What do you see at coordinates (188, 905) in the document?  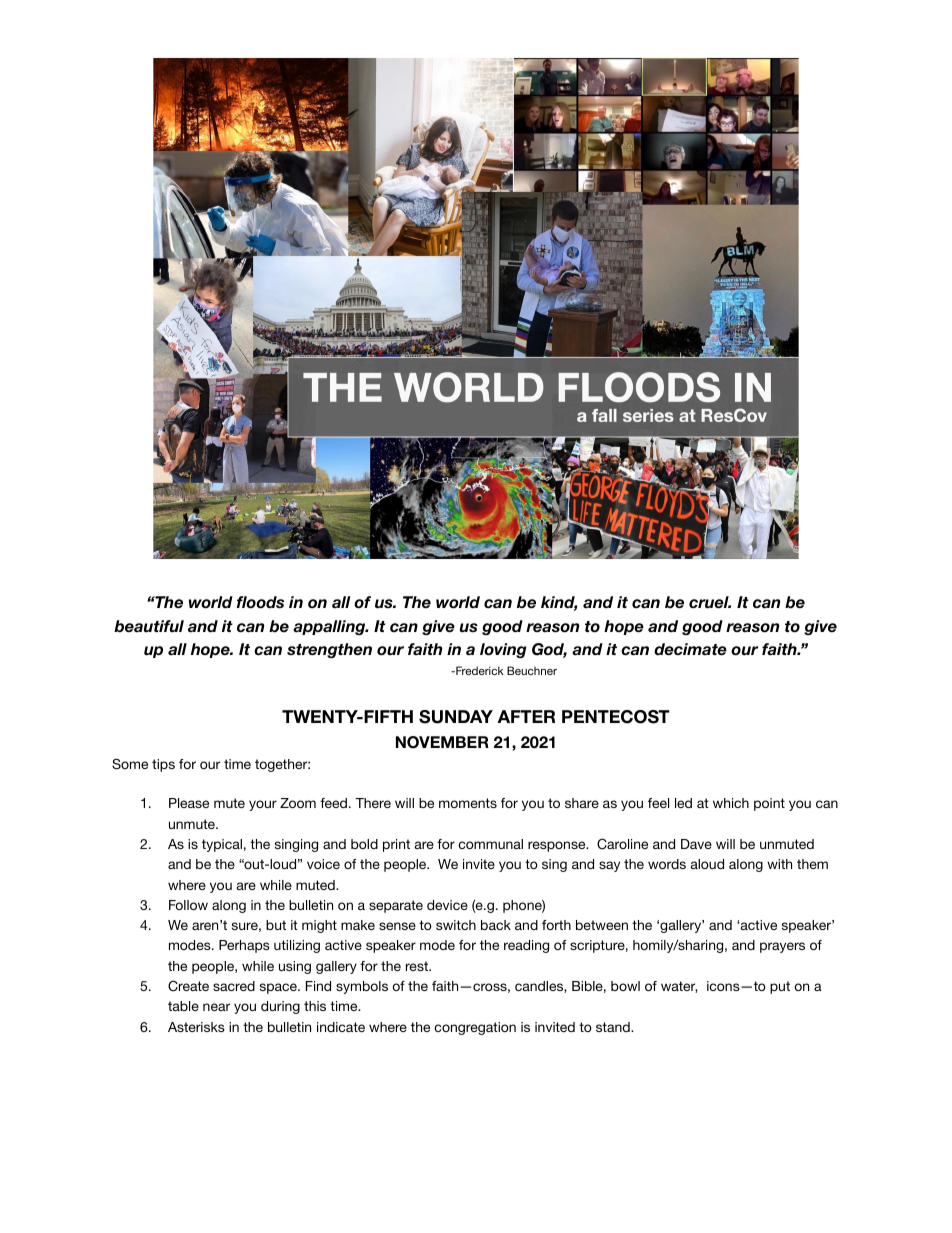 I see `Follow` at bounding box center [188, 905].
